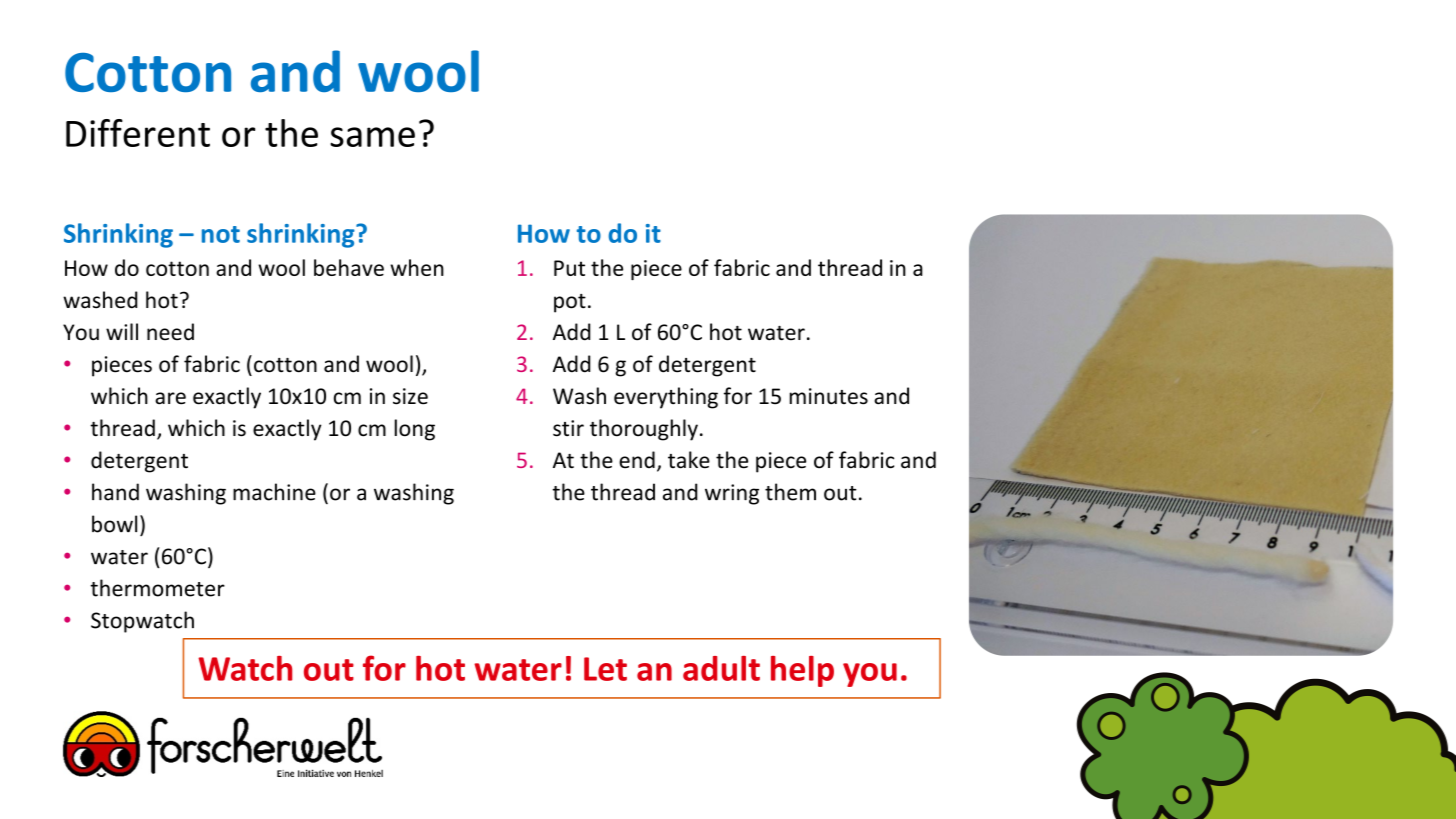  What do you see at coordinates (605, 669) in the screenshot?
I see `Let` at bounding box center [605, 669].
